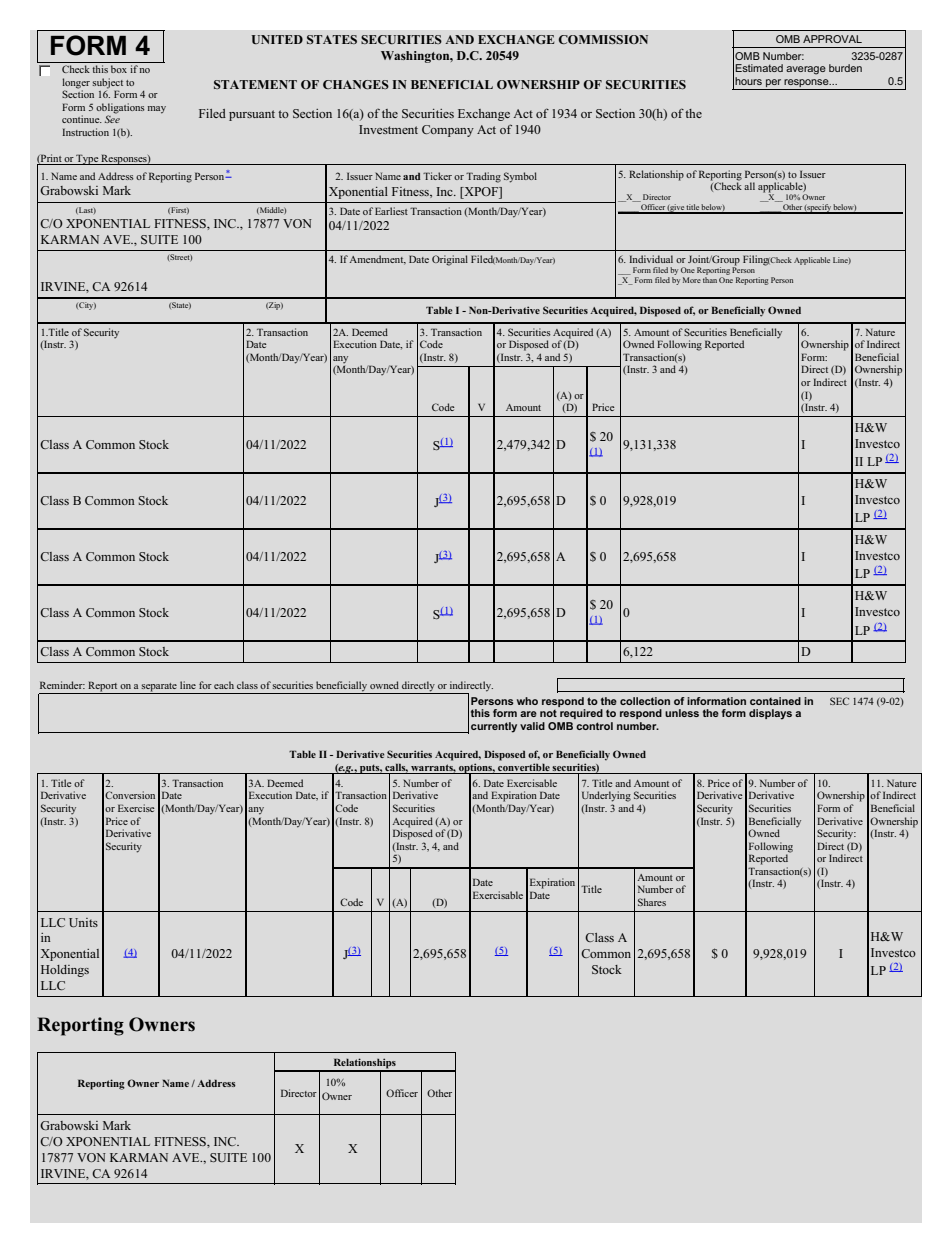 The width and height of the image is (952, 1233). Describe the element at coordinates (450, 260) in the image. I see `Original` at that location.
